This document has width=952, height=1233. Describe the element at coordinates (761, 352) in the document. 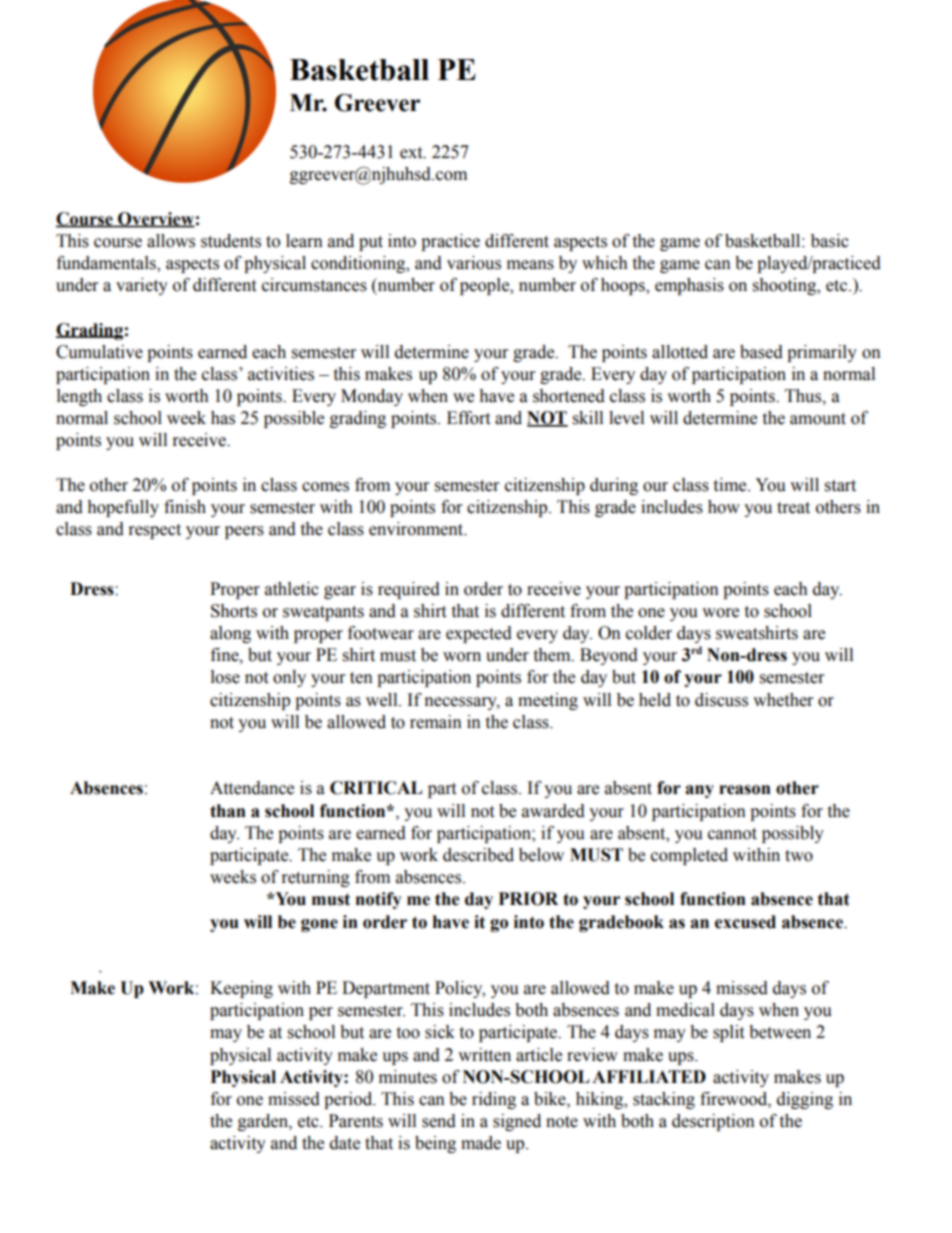

I see `based` at that location.
